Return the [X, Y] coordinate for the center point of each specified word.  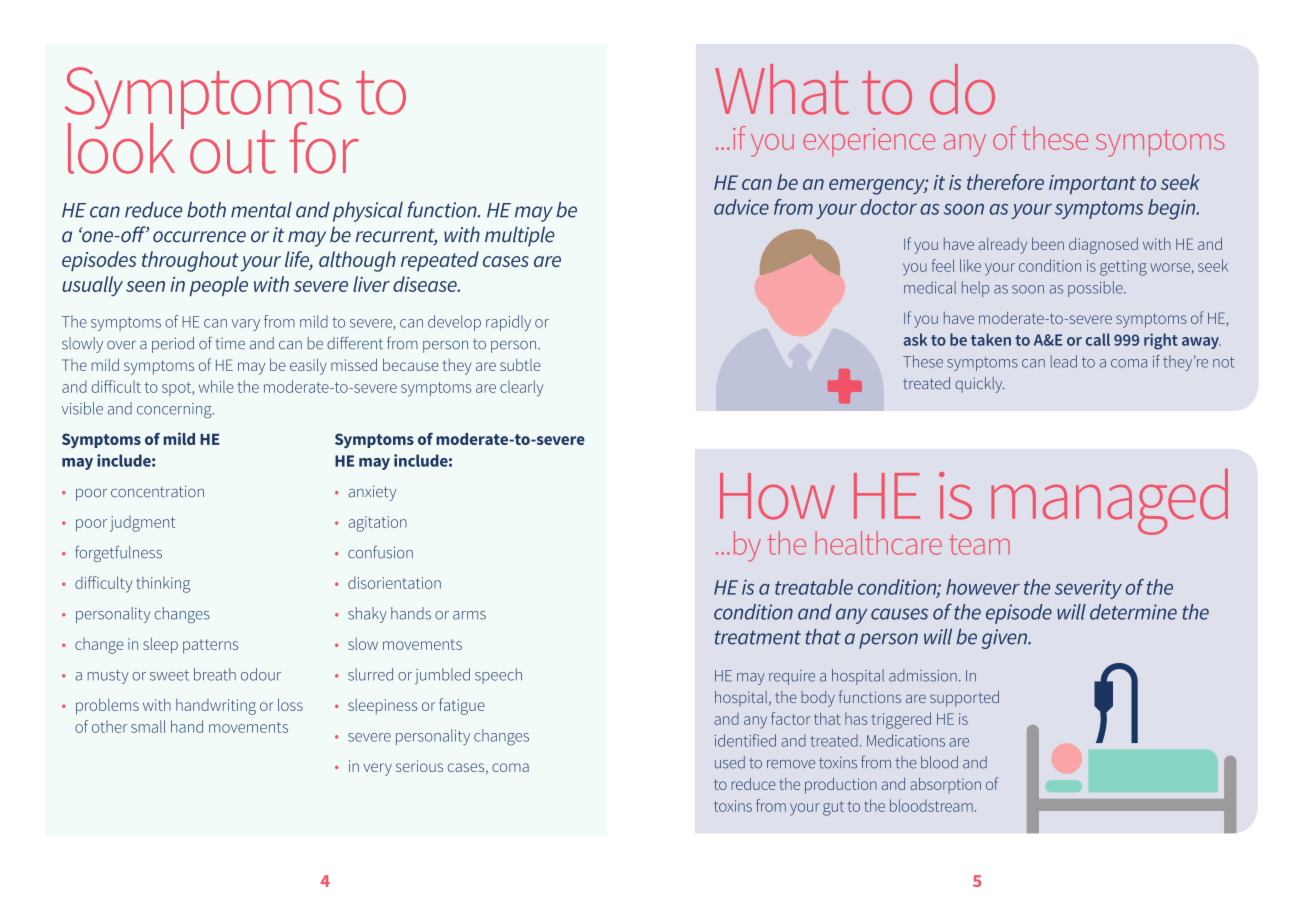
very [377, 769]
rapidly [508, 323]
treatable [814, 587]
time [230, 344]
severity [1088, 589]
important [1092, 184]
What [782, 89]
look [121, 147]
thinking [163, 585]
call [1098, 339]
